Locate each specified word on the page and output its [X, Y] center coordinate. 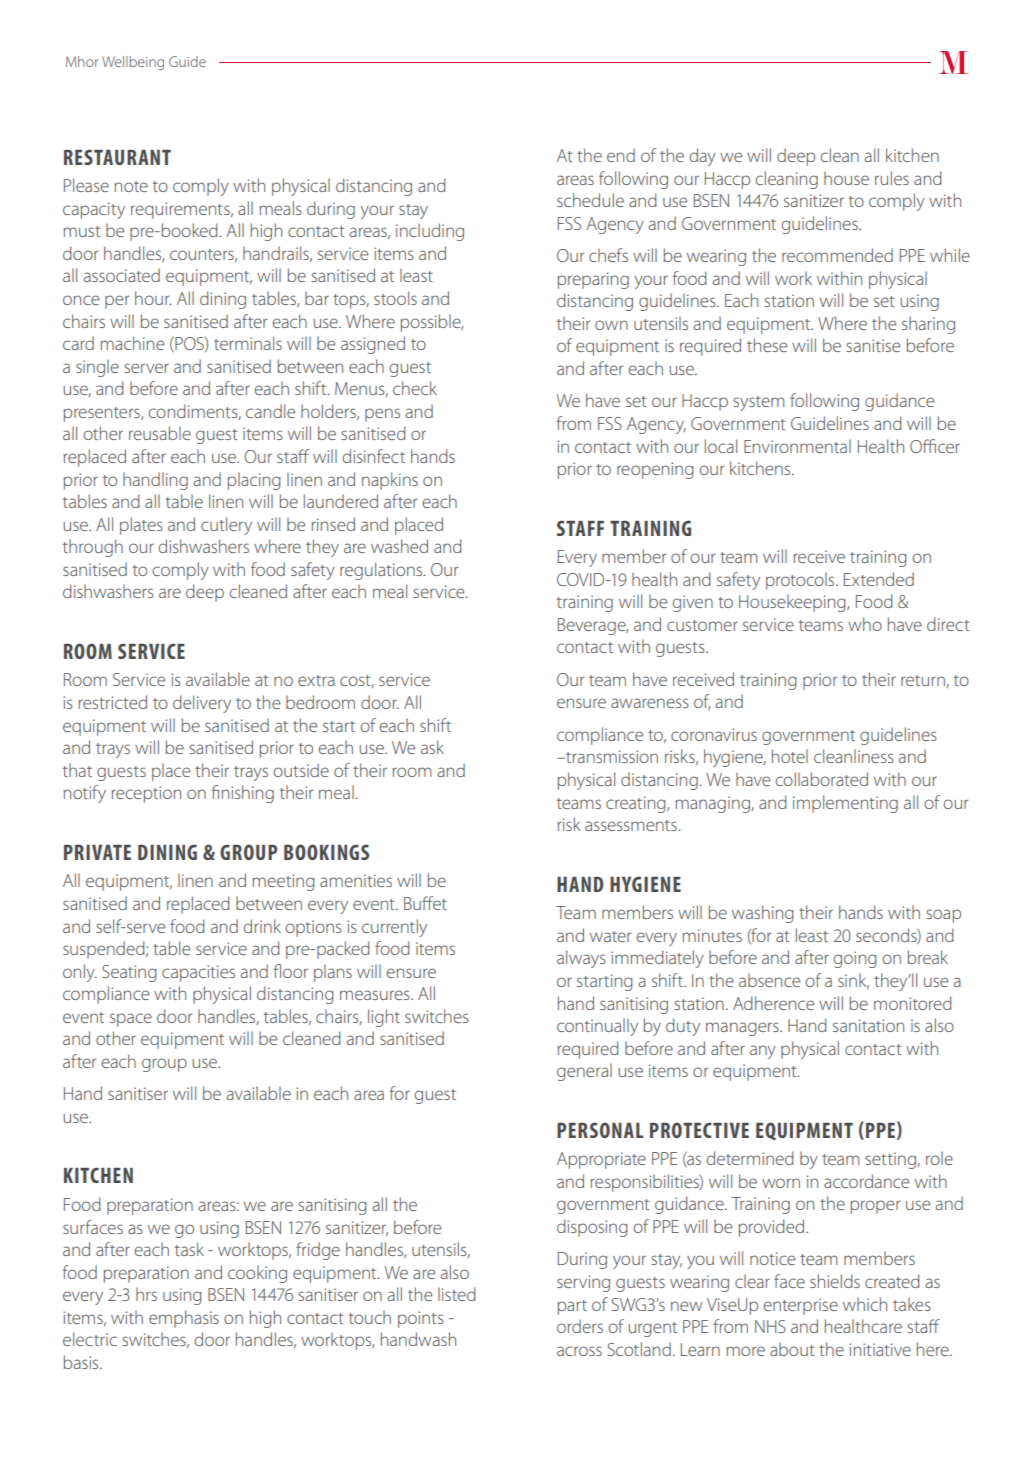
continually [597, 1027]
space [131, 1020]
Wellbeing [133, 63]
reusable [160, 433]
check [415, 388]
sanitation [868, 1025]
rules [892, 178]
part [572, 1307]
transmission [611, 756]
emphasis [184, 1319]
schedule [590, 200]
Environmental [797, 446]
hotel [790, 756]
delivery [202, 704]
